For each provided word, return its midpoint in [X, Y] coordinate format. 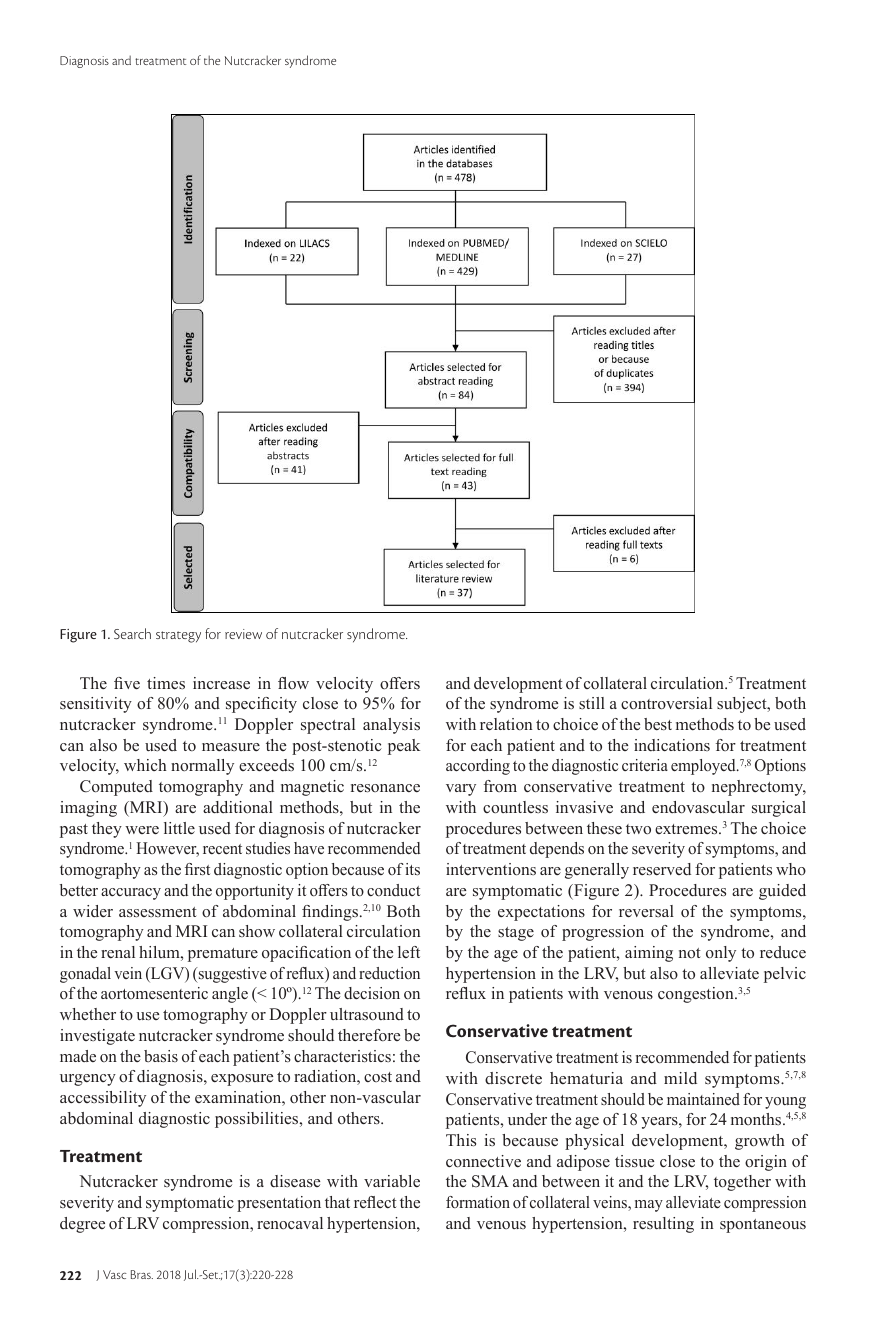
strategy [178, 637]
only [721, 954]
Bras [142, 1274]
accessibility [103, 1099]
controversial [666, 703]
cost [378, 1077]
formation [478, 1202]
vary [461, 790]
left [409, 952]
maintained [703, 1099]
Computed [116, 788]
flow [293, 683]
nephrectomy [759, 788]
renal [118, 952]
